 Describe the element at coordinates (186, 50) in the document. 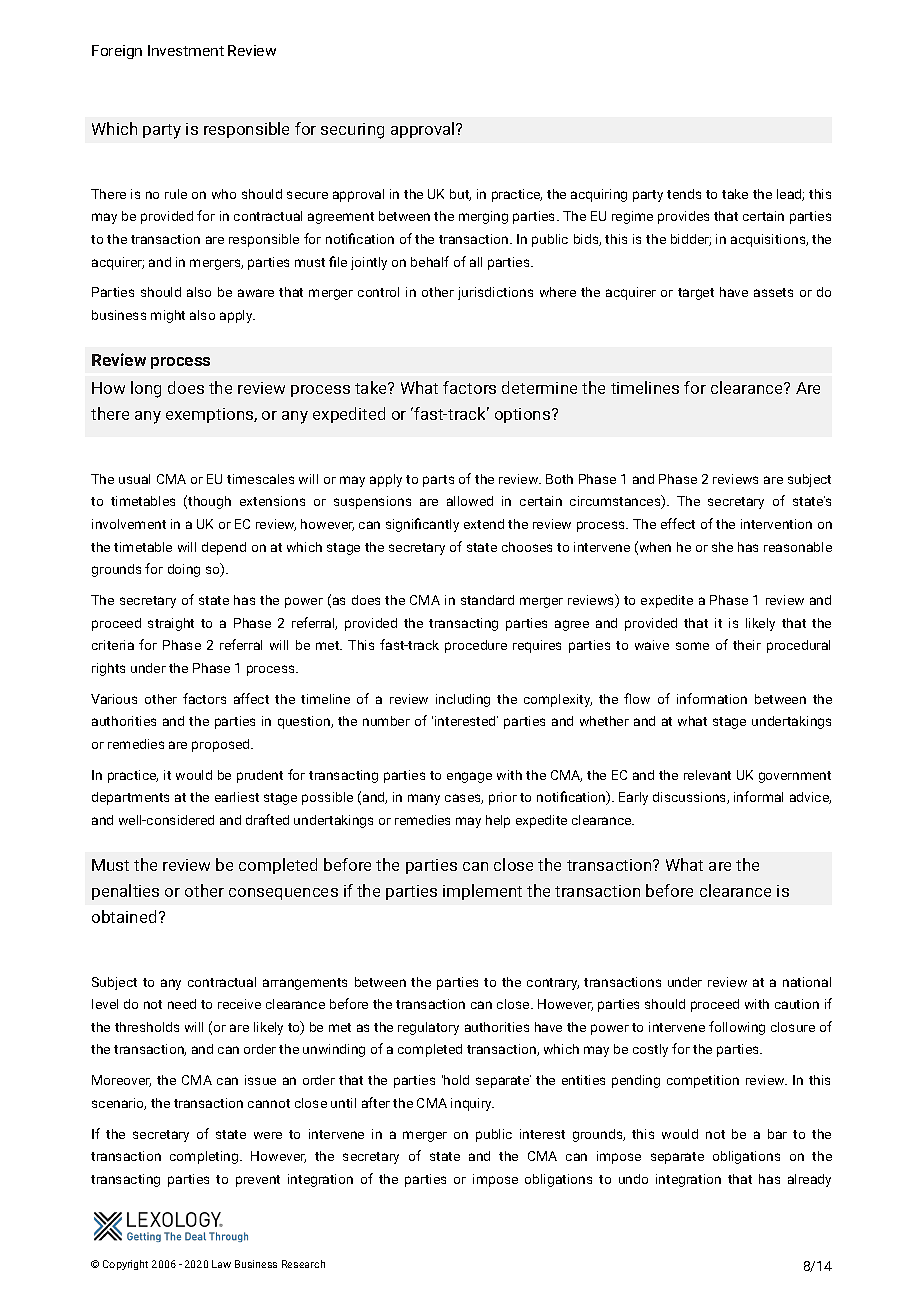

I see `Investment` at that location.
